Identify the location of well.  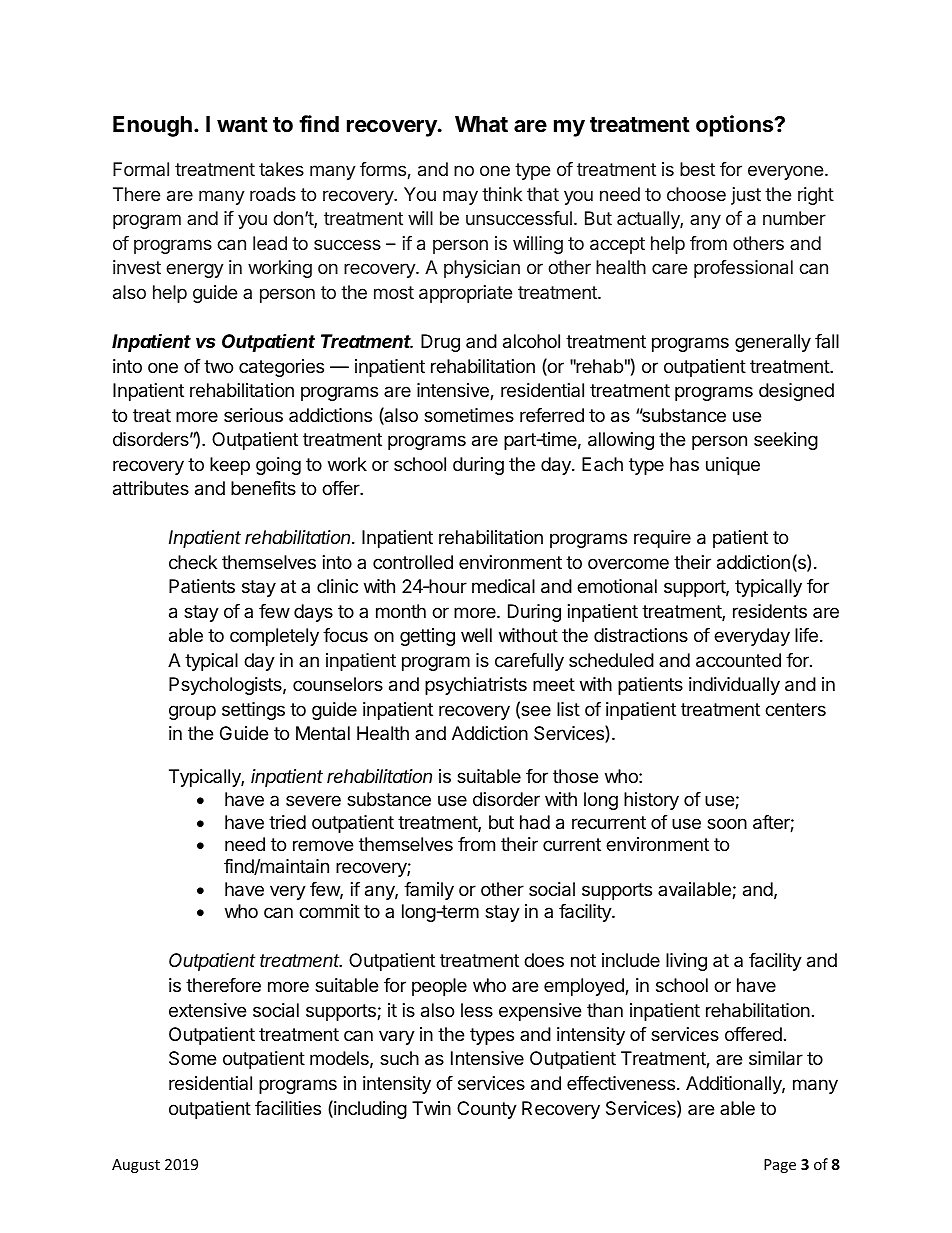
(476, 635).
